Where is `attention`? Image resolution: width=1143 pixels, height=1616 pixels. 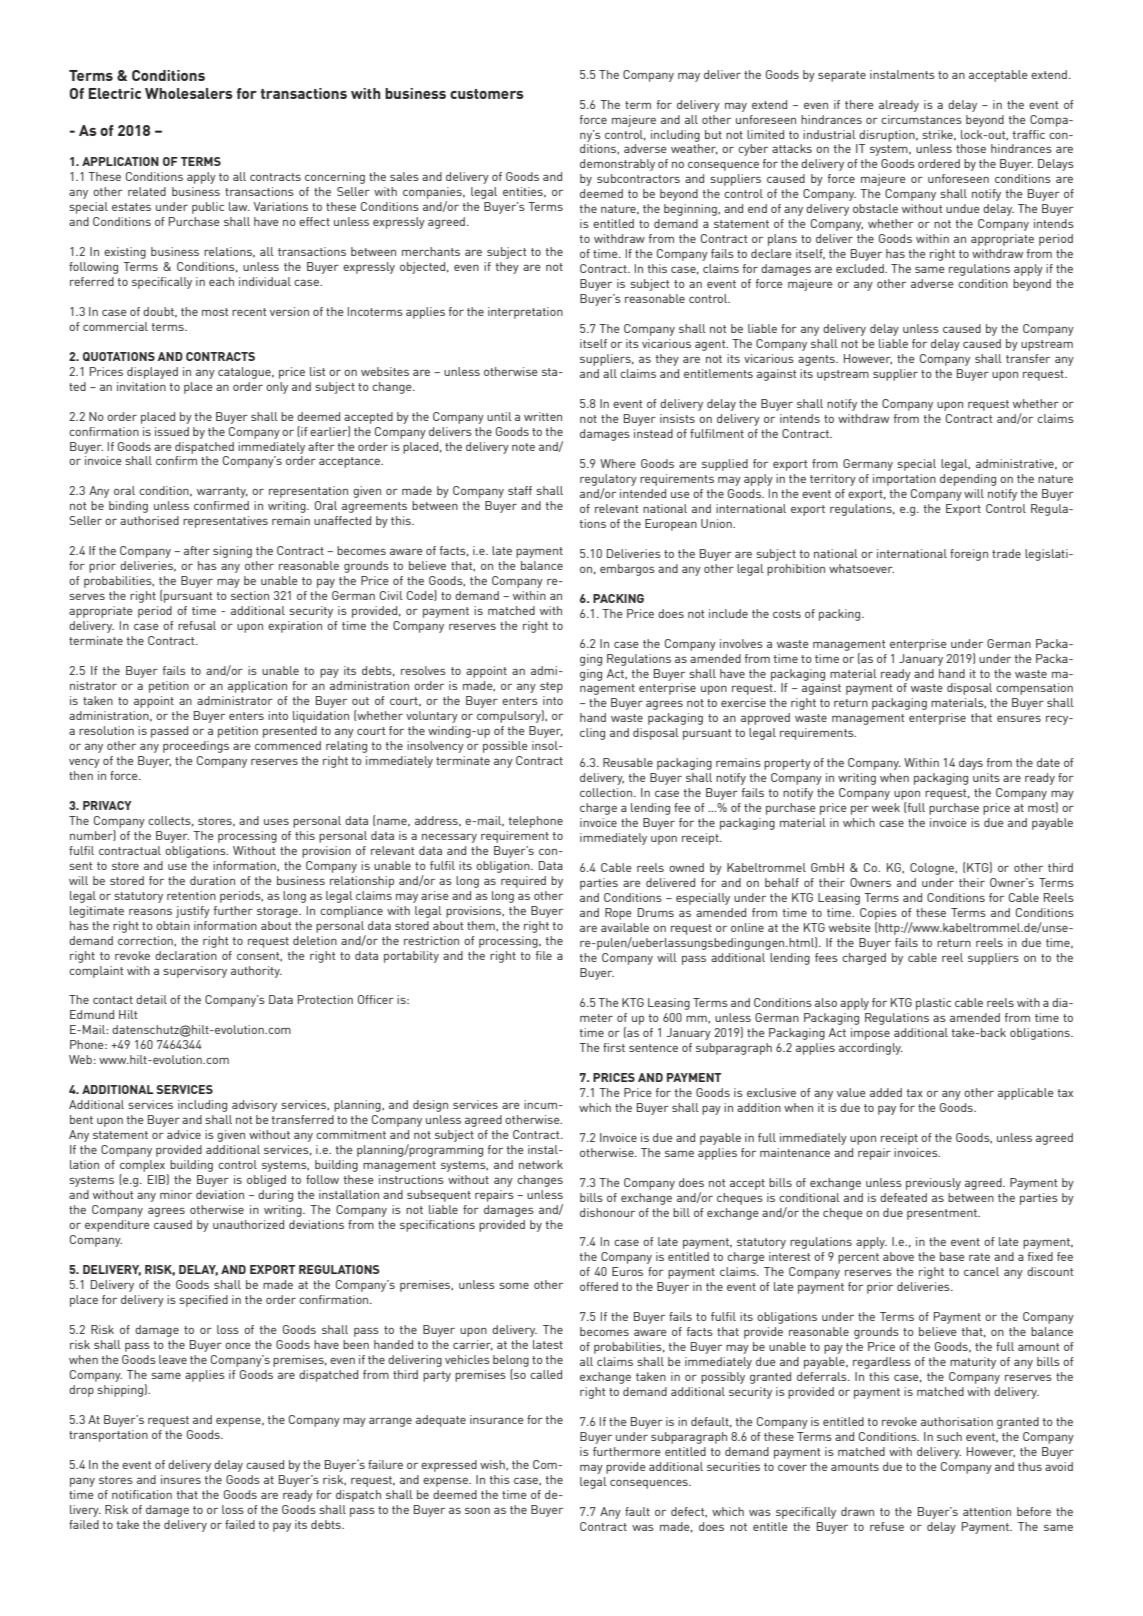
attention is located at coordinates (987, 1511).
